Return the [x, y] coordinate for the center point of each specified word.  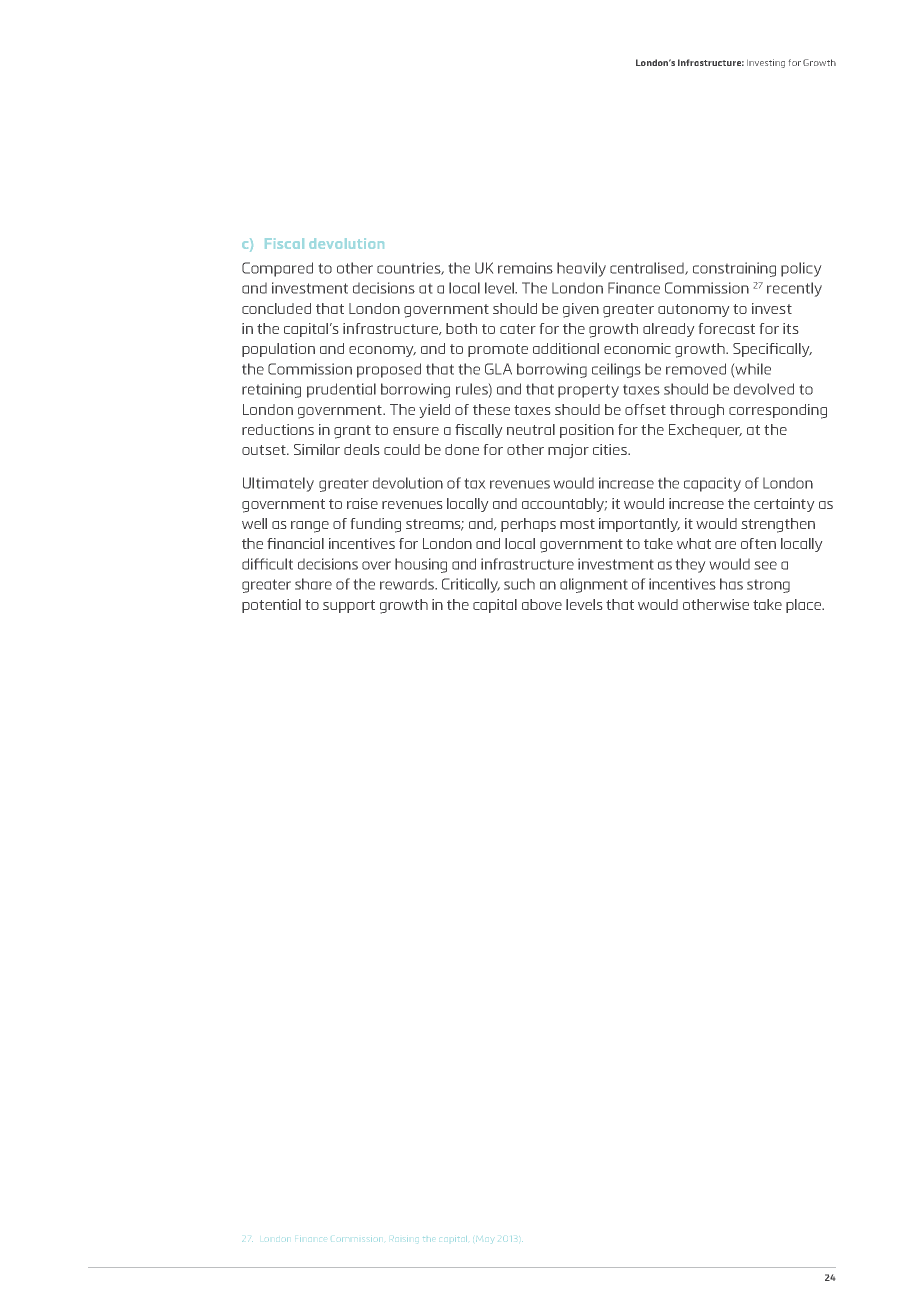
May [484, 1241]
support [349, 606]
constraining [734, 269]
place [805, 606]
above [542, 604]
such [519, 584]
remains [525, 268]
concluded [276, 308]
